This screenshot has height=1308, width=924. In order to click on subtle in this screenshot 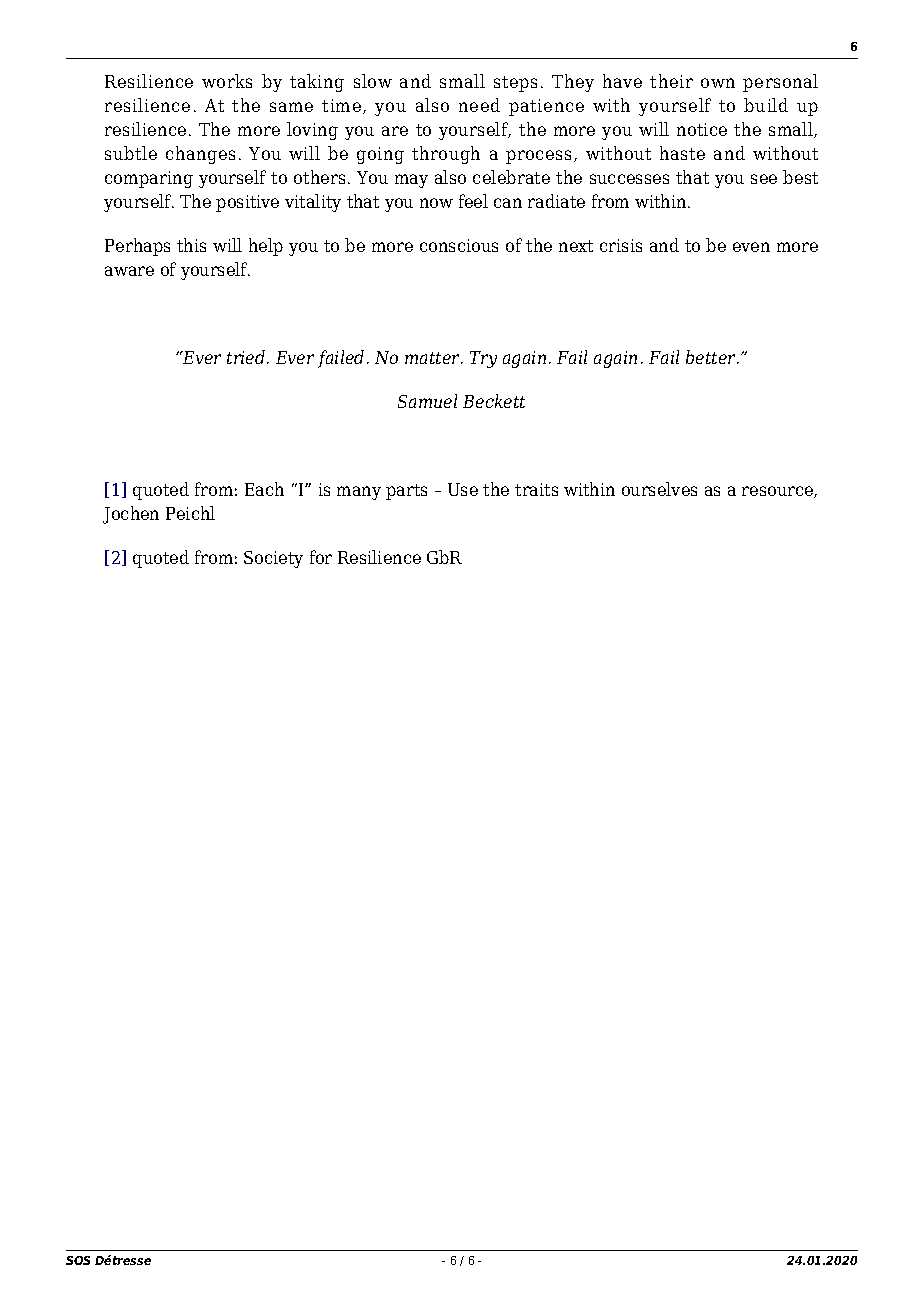, I will do `click(131, 153)`.
